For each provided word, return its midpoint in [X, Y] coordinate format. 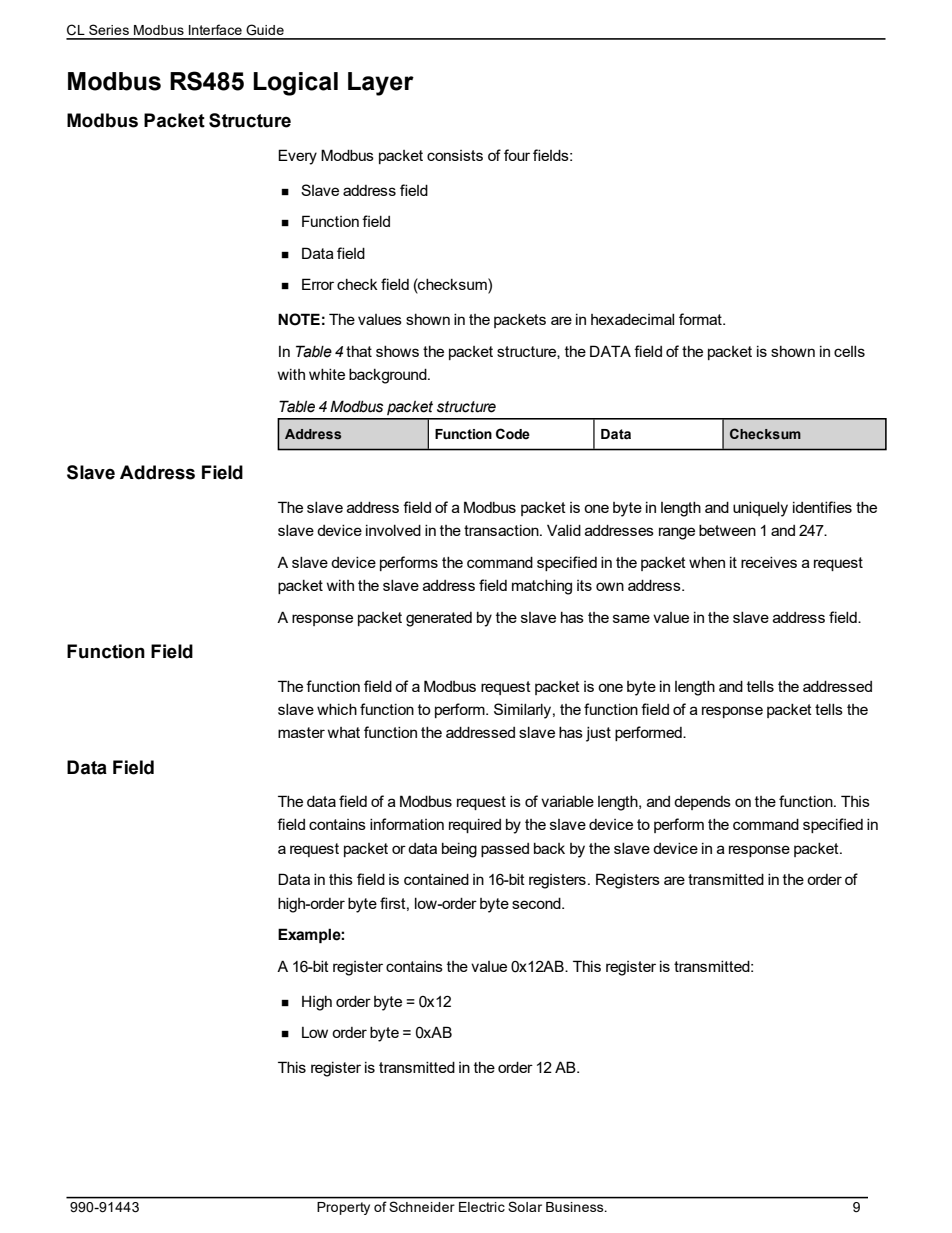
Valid [564, 530]
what [344, 732]
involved [393, 530]
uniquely [760, 509]
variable [567, 801]
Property [343, 1208]
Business [576, 1207]
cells [849, 351]
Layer [381, 84]
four [517, 155]
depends [702, 803]
